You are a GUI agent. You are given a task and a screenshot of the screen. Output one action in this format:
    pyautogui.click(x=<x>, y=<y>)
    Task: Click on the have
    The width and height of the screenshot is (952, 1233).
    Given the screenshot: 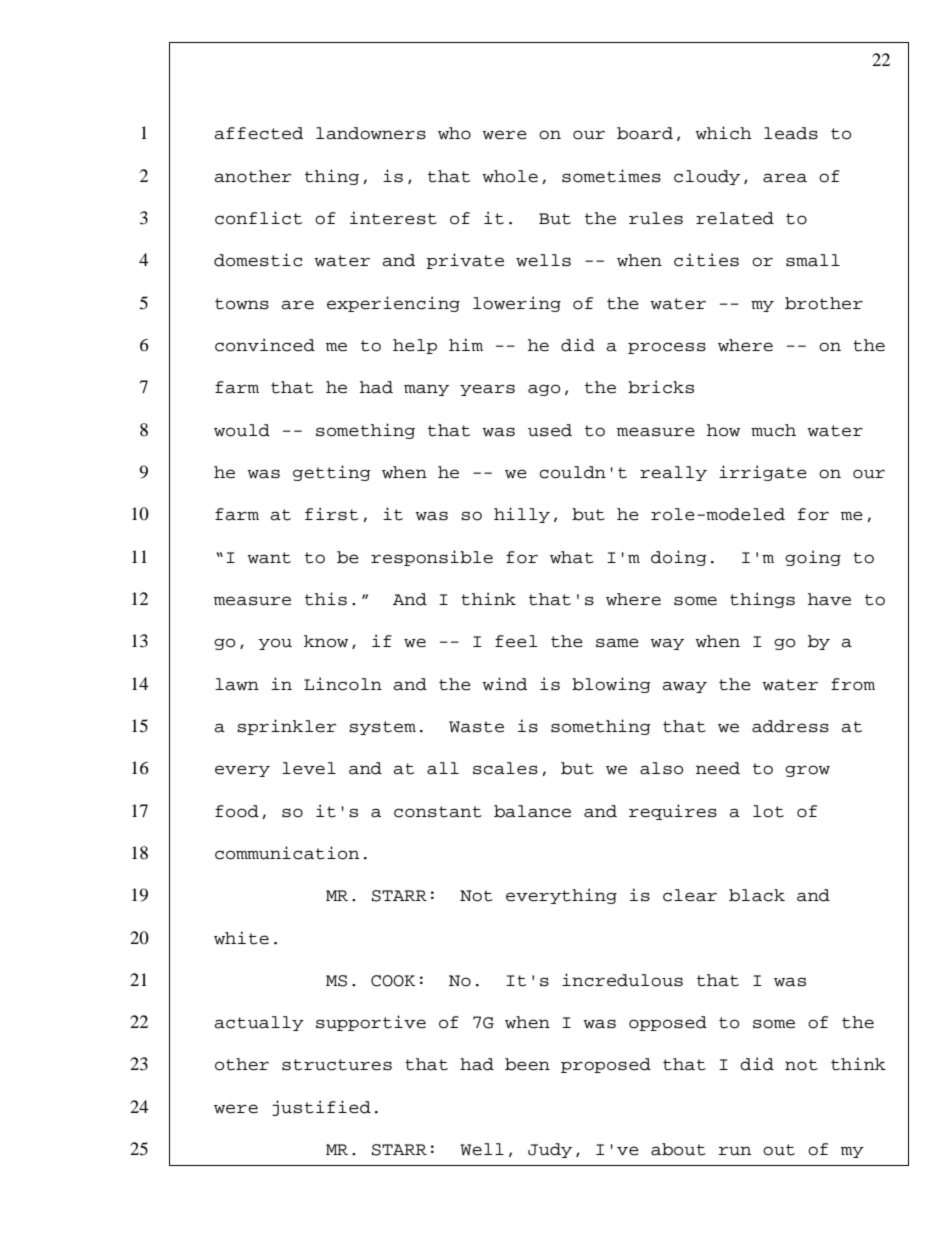 What is the action you would take?
    pyautogui.click(x=829, y=599)
